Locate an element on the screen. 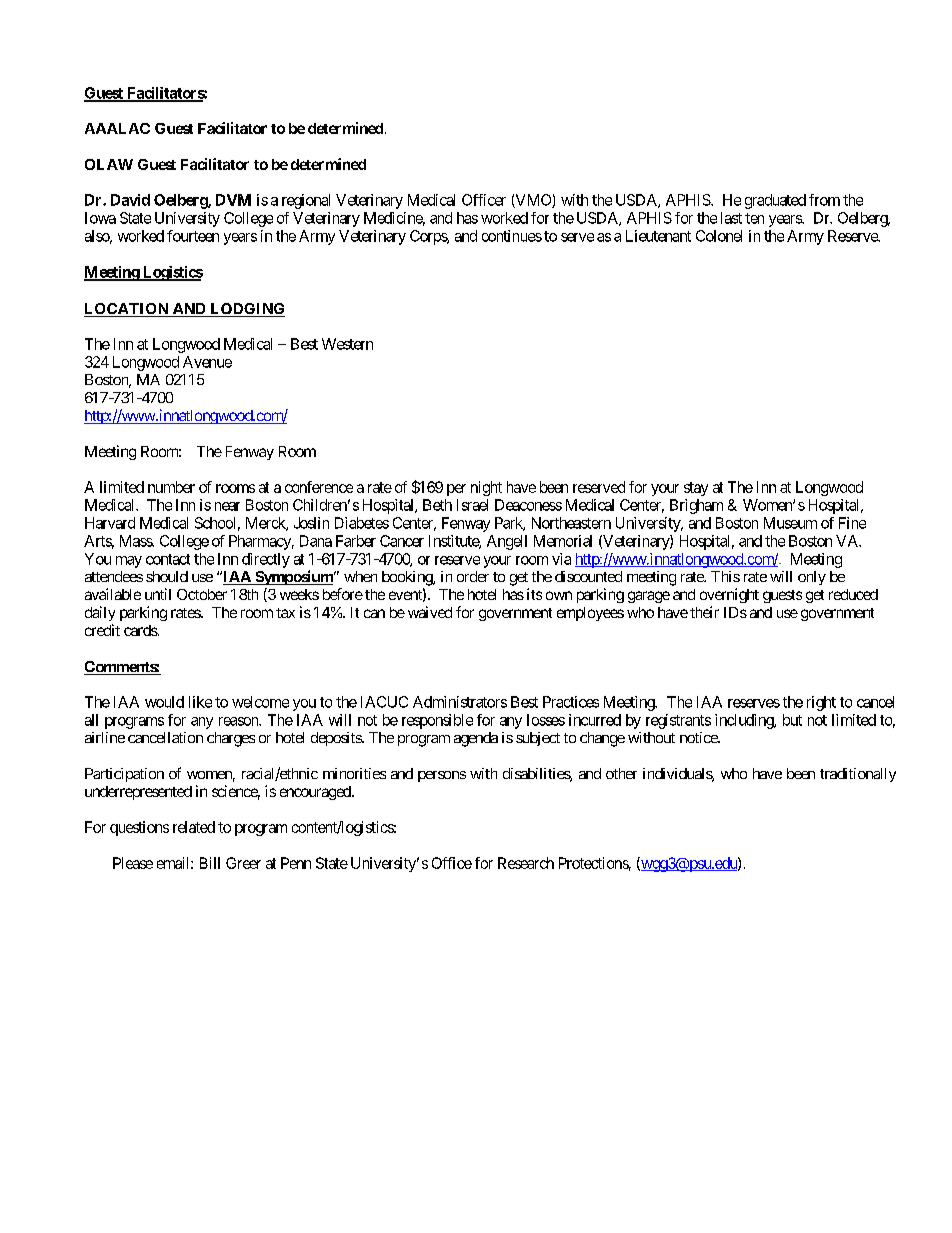  number is located at coordinates (171, 487).
